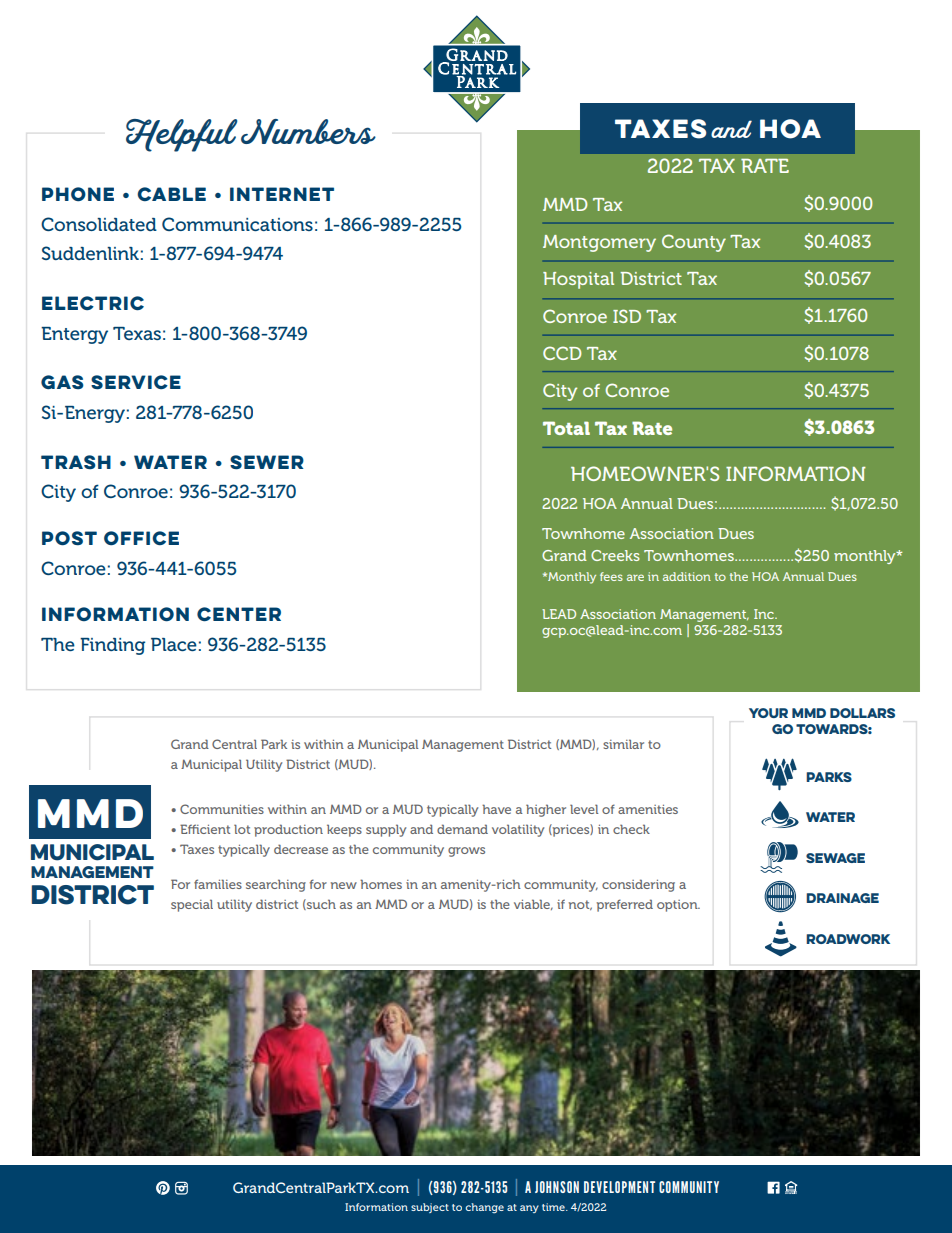  Describe the element at coordinates (308, 131) in the screenshot. I see `Numbers` at that location.
